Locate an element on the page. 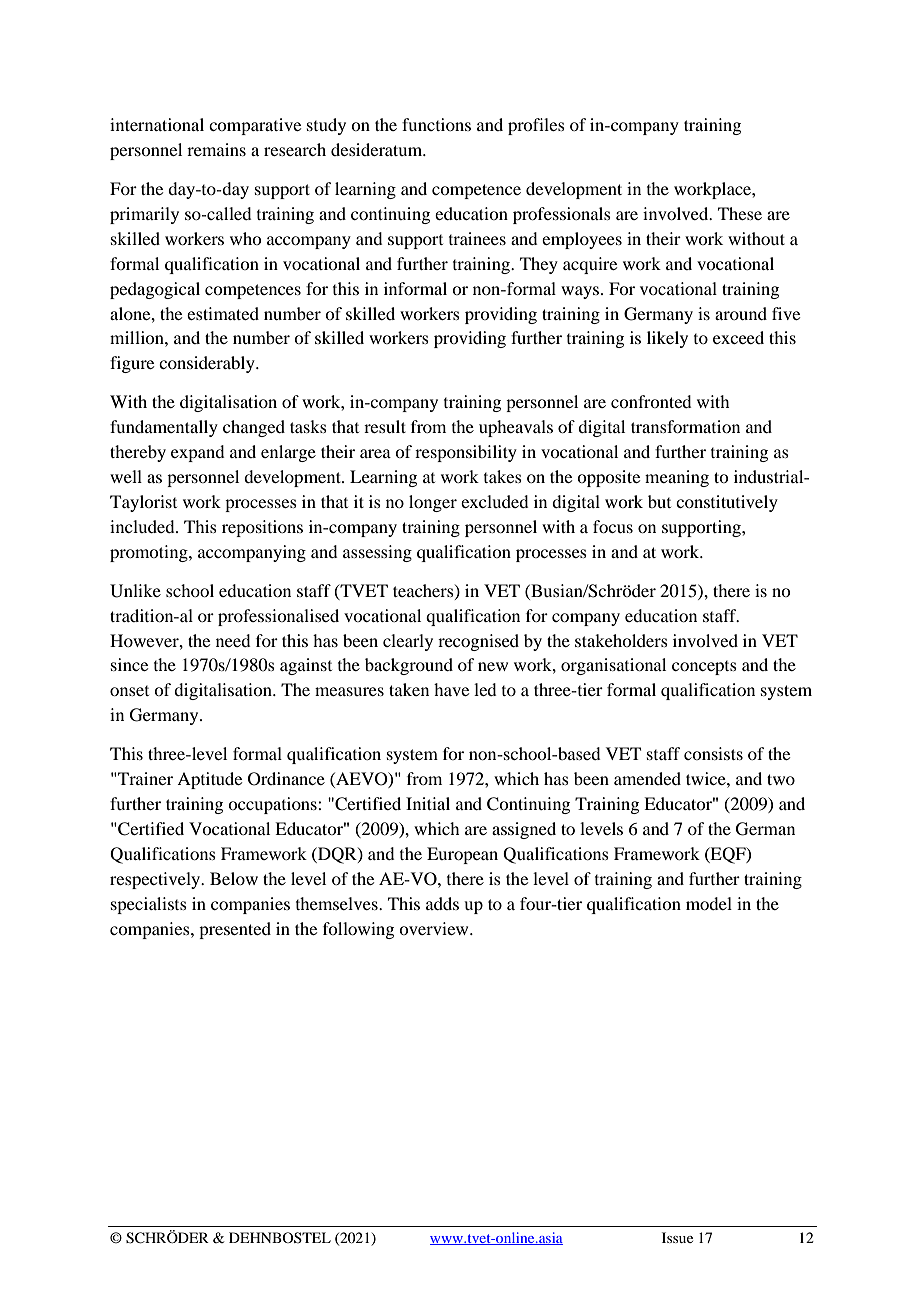 The width and height of the page is (924, 1308). repositions is located at coordinates (262, 528).
